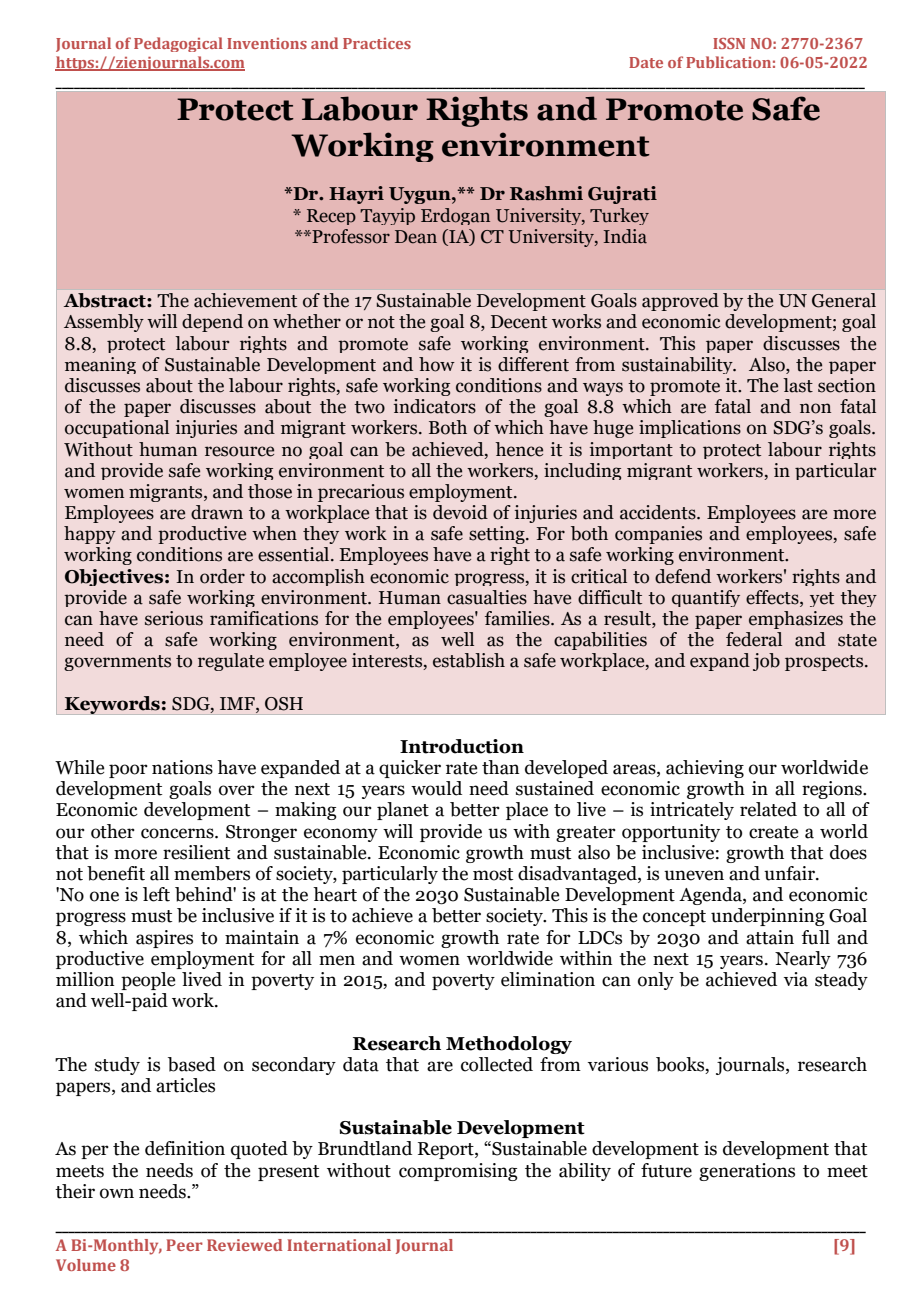 The image size is (924, 1308). I want to click on compromising, so click(458, 1172).
